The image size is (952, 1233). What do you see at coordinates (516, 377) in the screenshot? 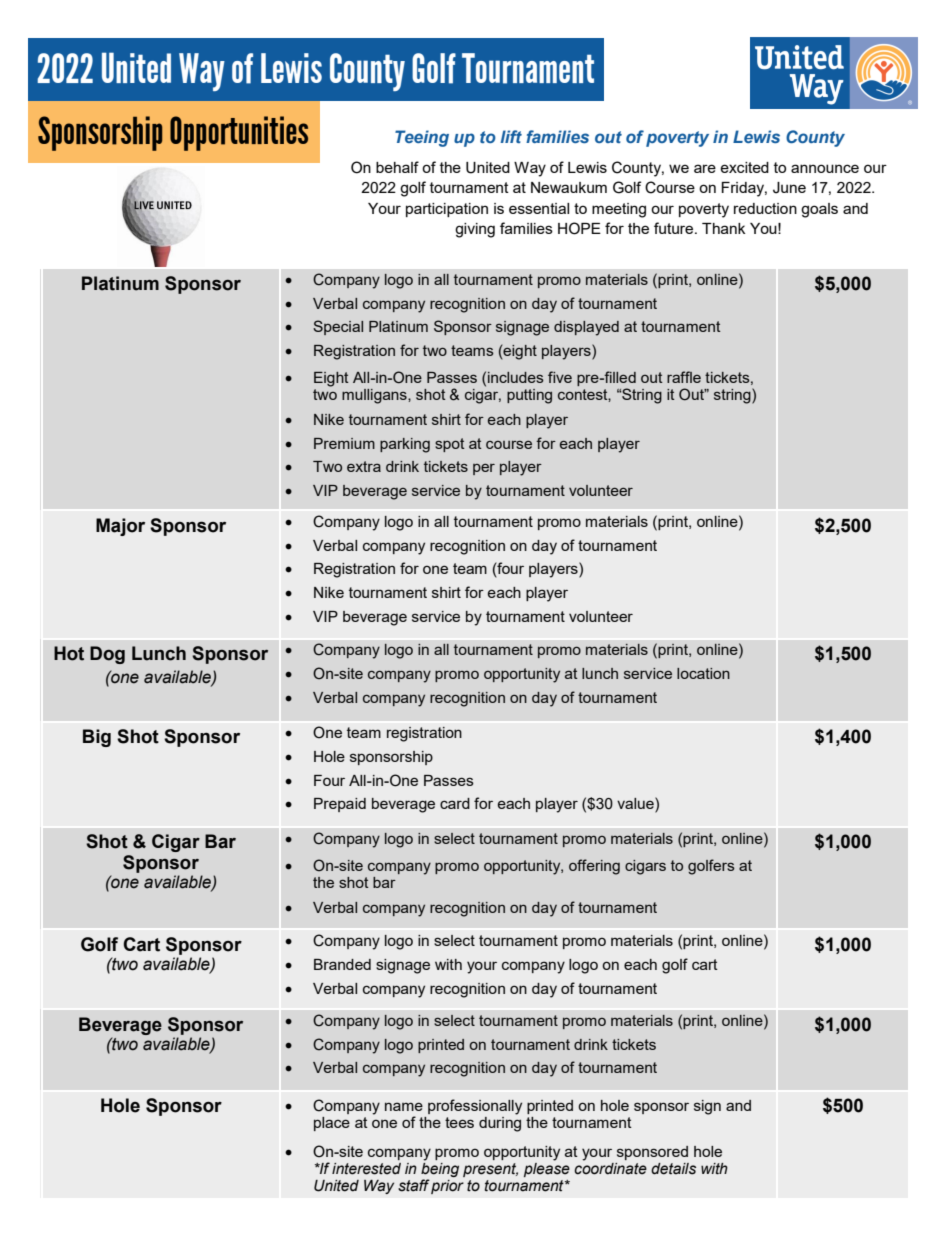
I see `includes` at bounding box center [516, 377].
